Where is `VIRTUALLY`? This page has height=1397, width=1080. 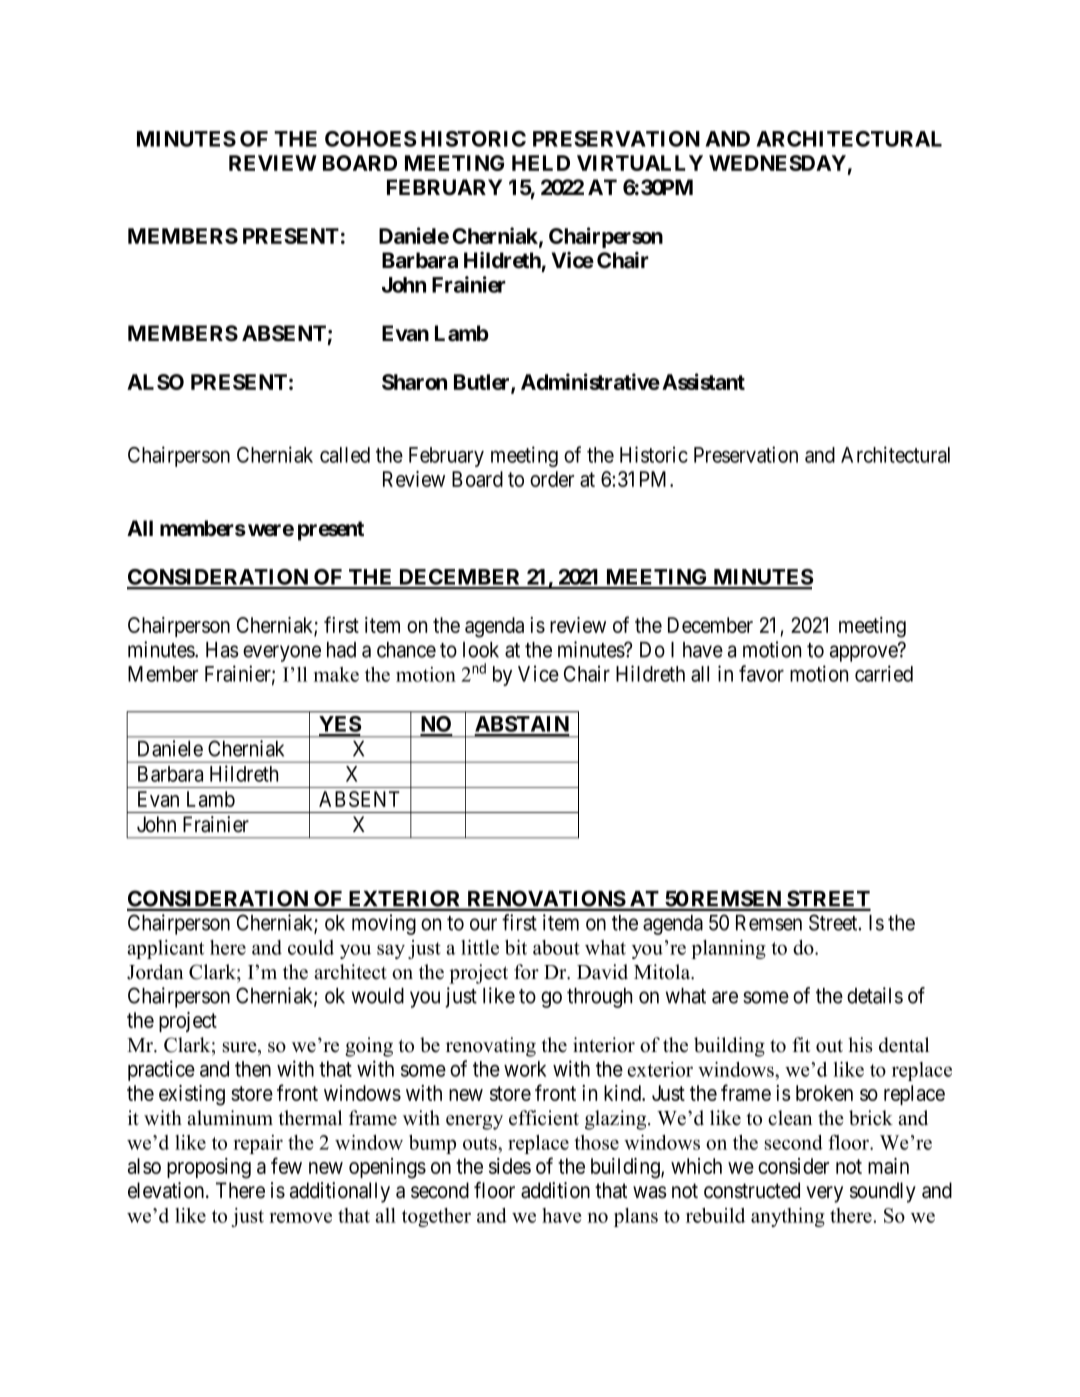
VIRTUALLY is located at coordinates (640, 163).
